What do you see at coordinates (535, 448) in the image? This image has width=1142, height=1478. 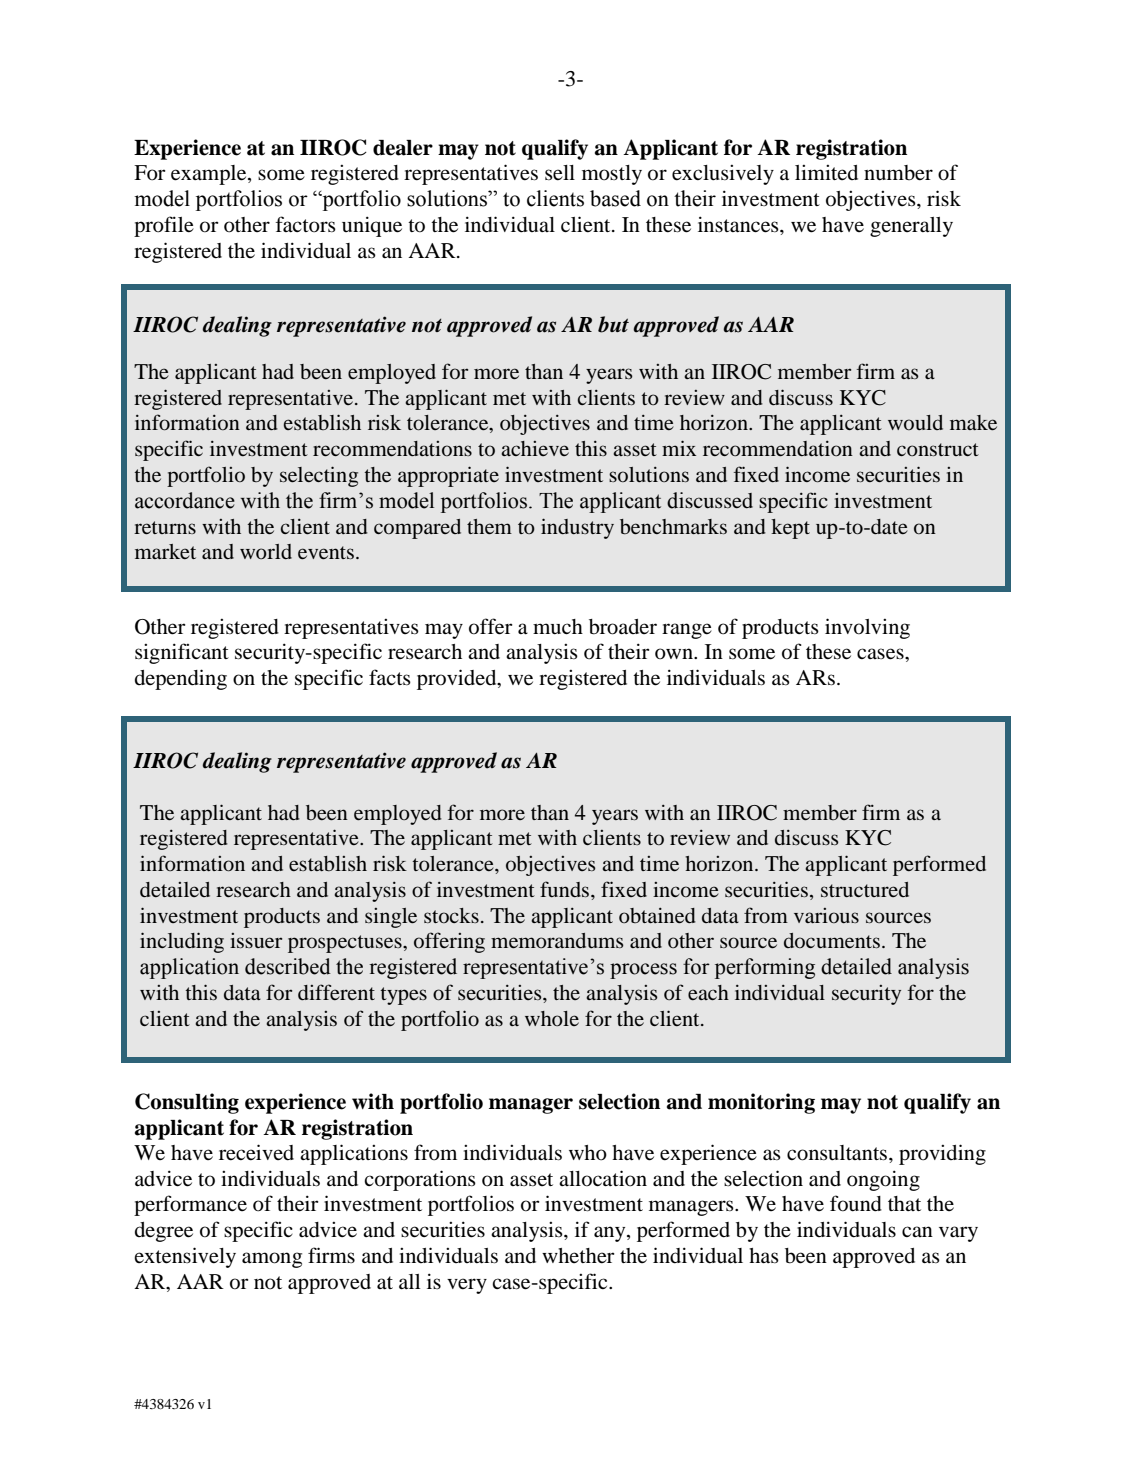 I see `achieve` at bounding box center [535, 448].
